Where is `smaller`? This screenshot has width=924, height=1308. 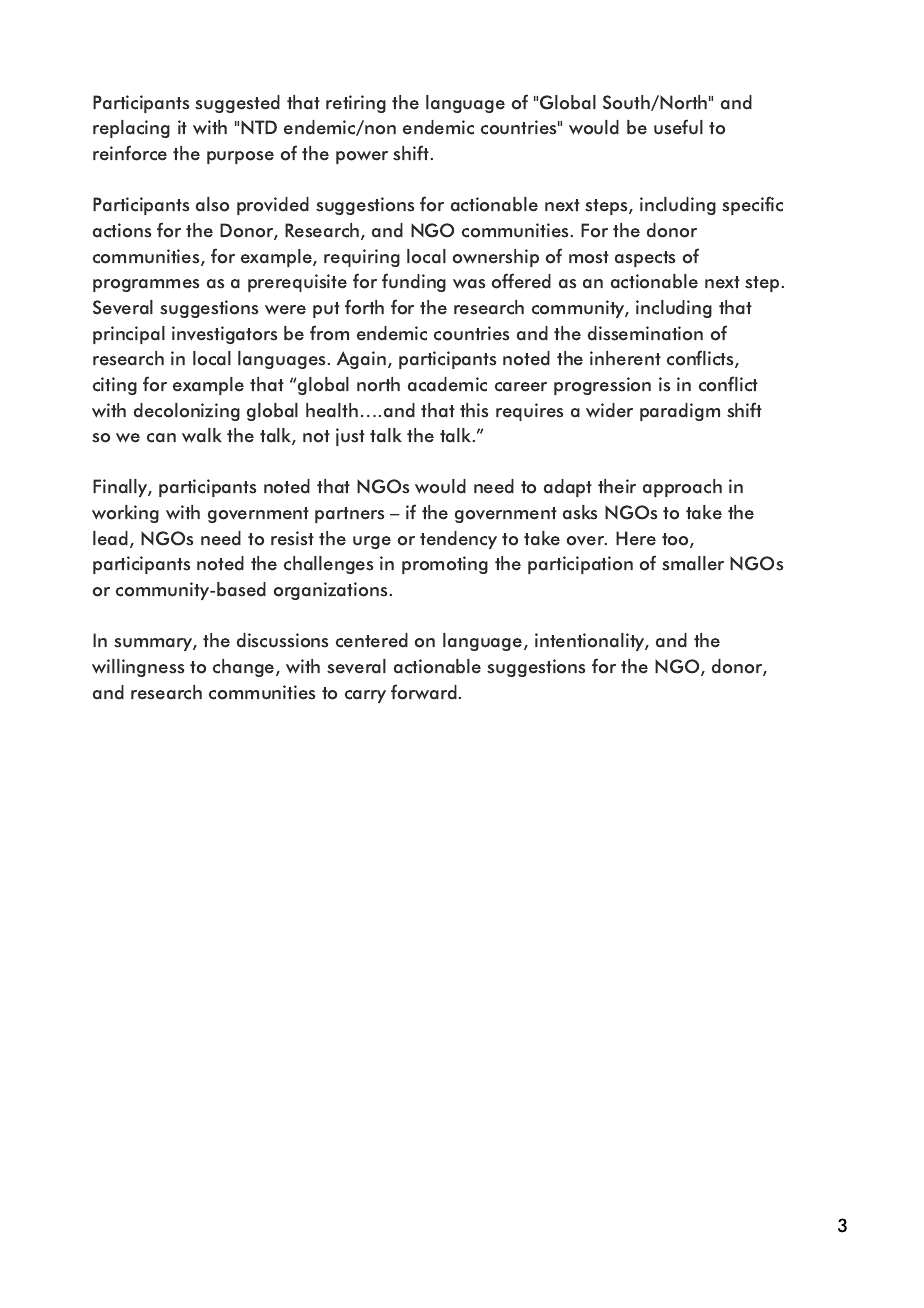 smaller is located at coordinates (693, 563).
